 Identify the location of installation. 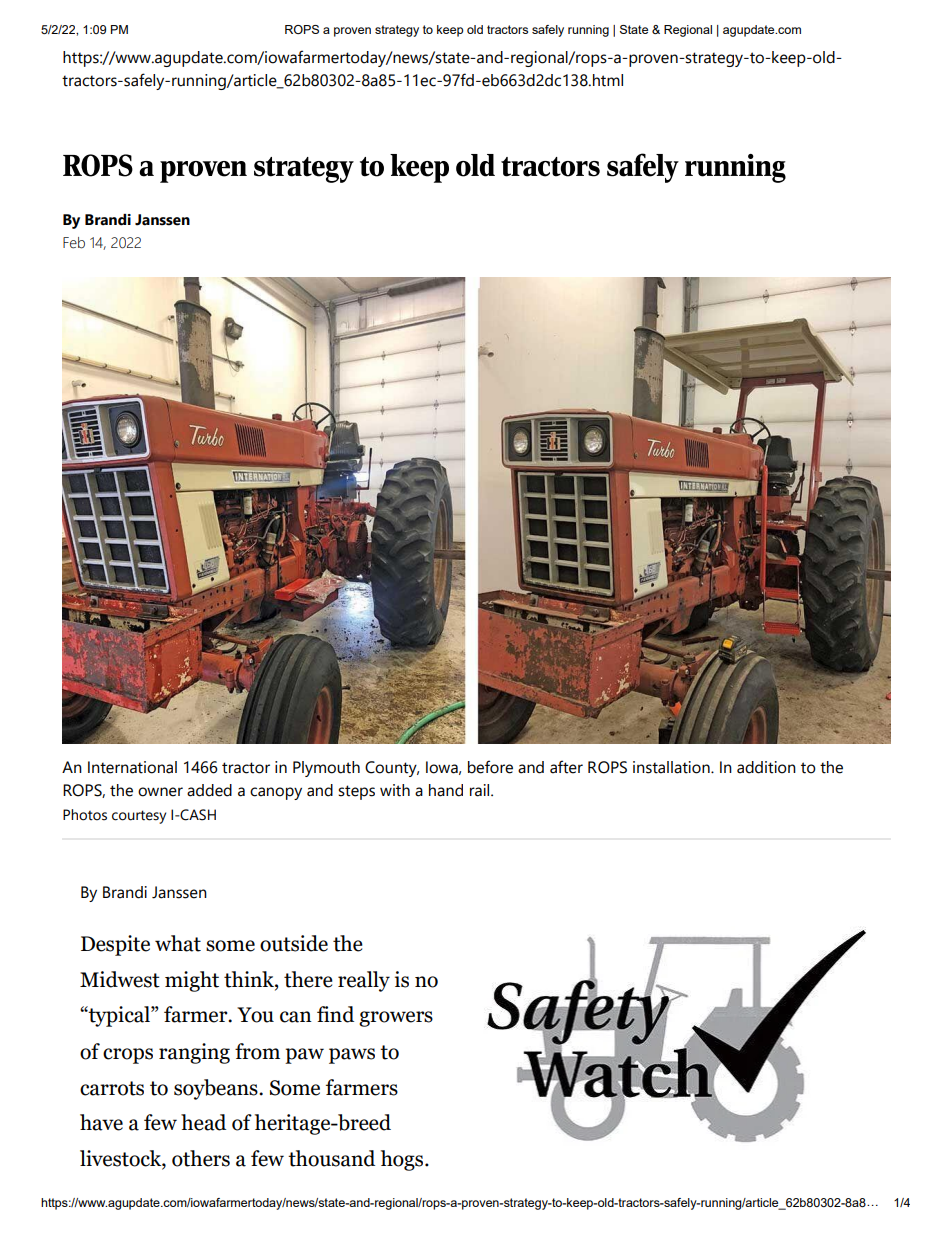
(672, 767).
